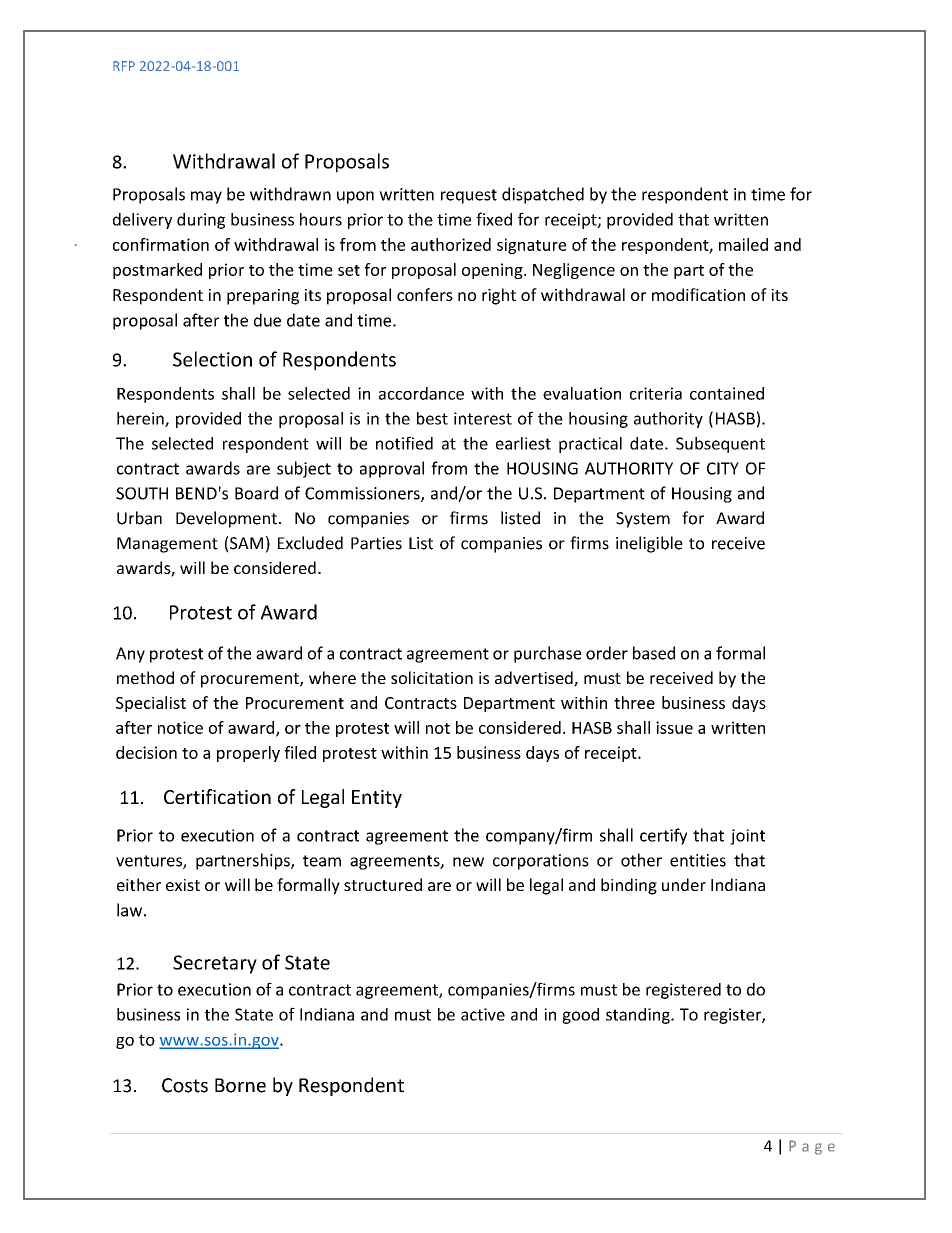 The image size is (952, 1233). I want to click on RFP, so click(124, 66).
